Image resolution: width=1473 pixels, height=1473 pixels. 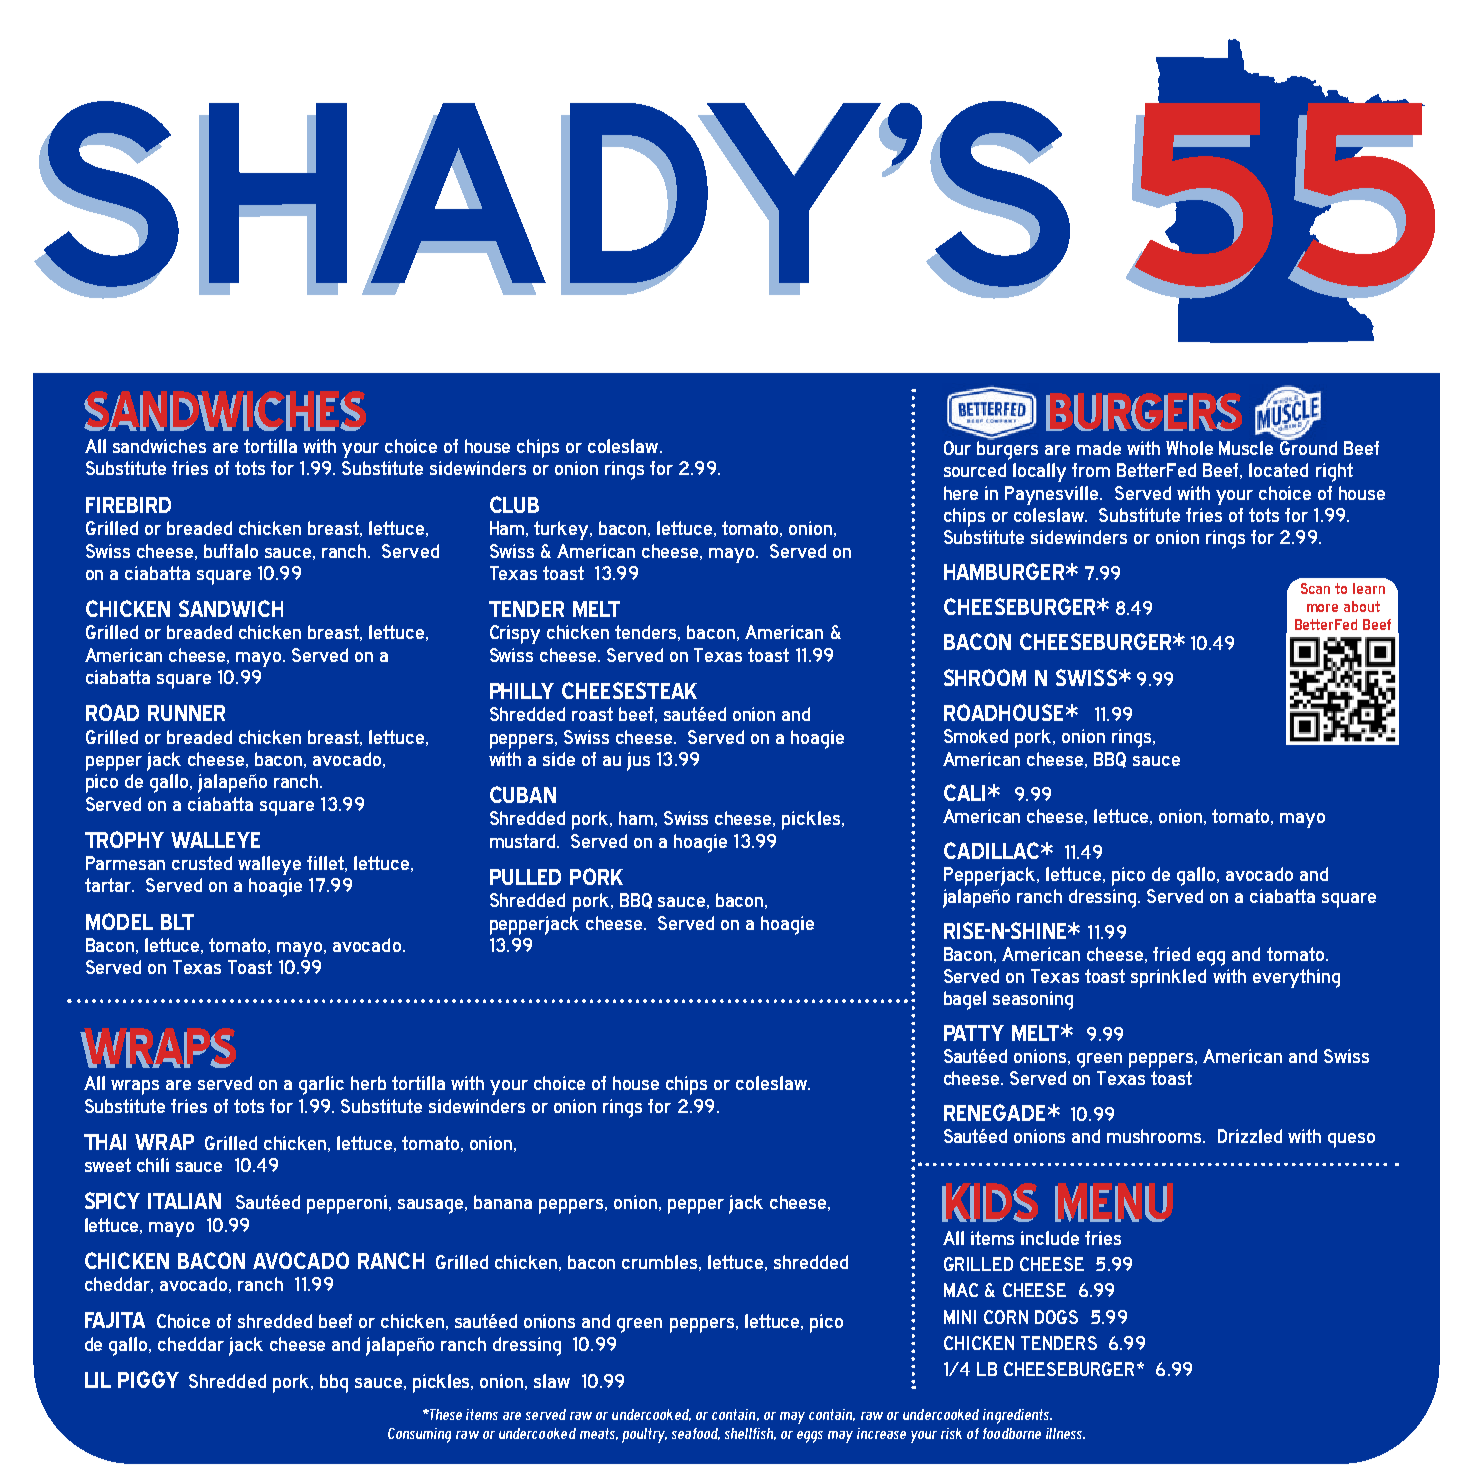 What do you see at coordinates (1171, 954) in the image?
I see `fried` at bounding box center [1171, 954].
